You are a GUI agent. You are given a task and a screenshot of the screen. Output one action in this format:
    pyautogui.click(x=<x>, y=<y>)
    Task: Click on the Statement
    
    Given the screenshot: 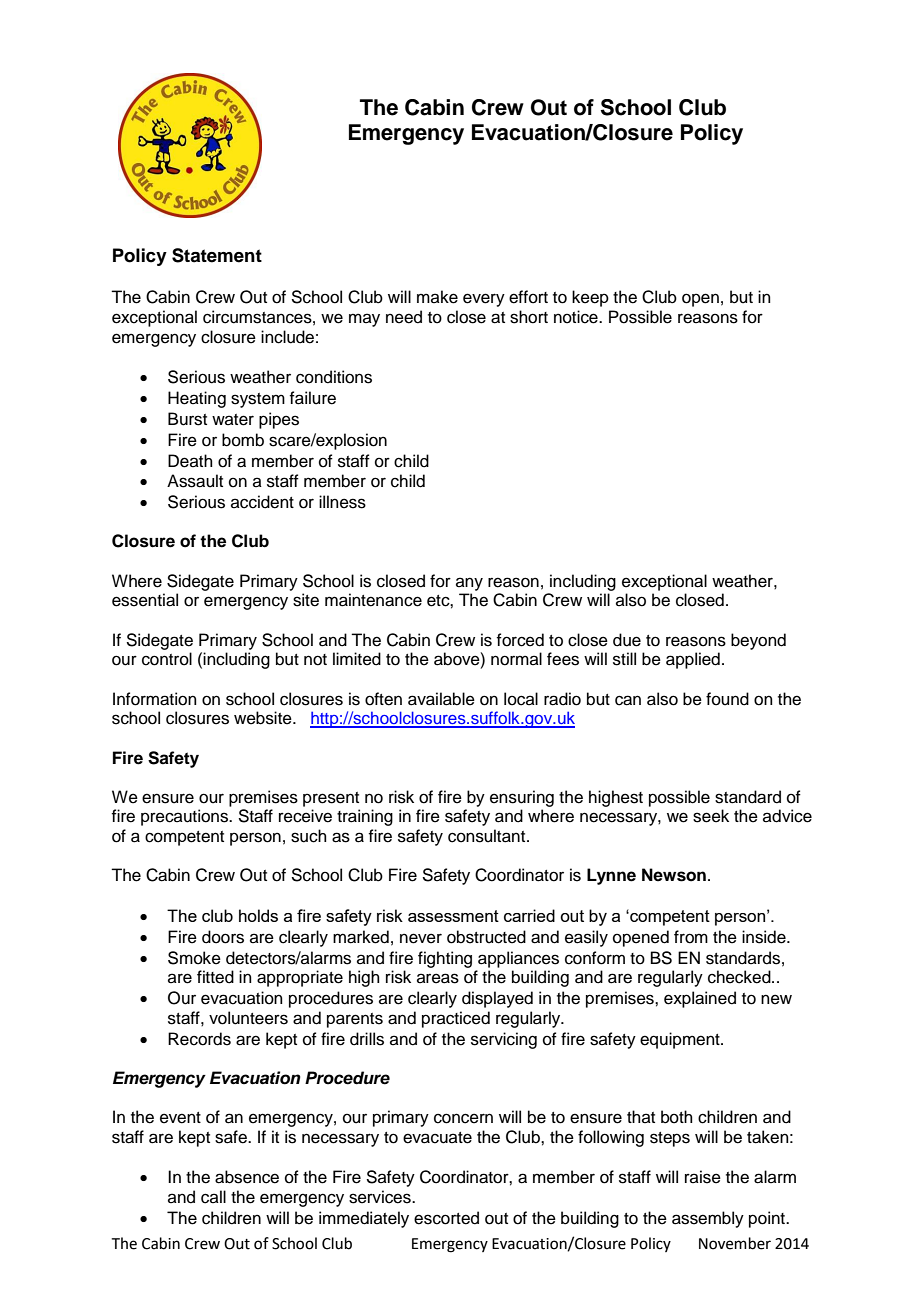 What is the action you would take?
    pyautogui.click(x=217, y=255)
